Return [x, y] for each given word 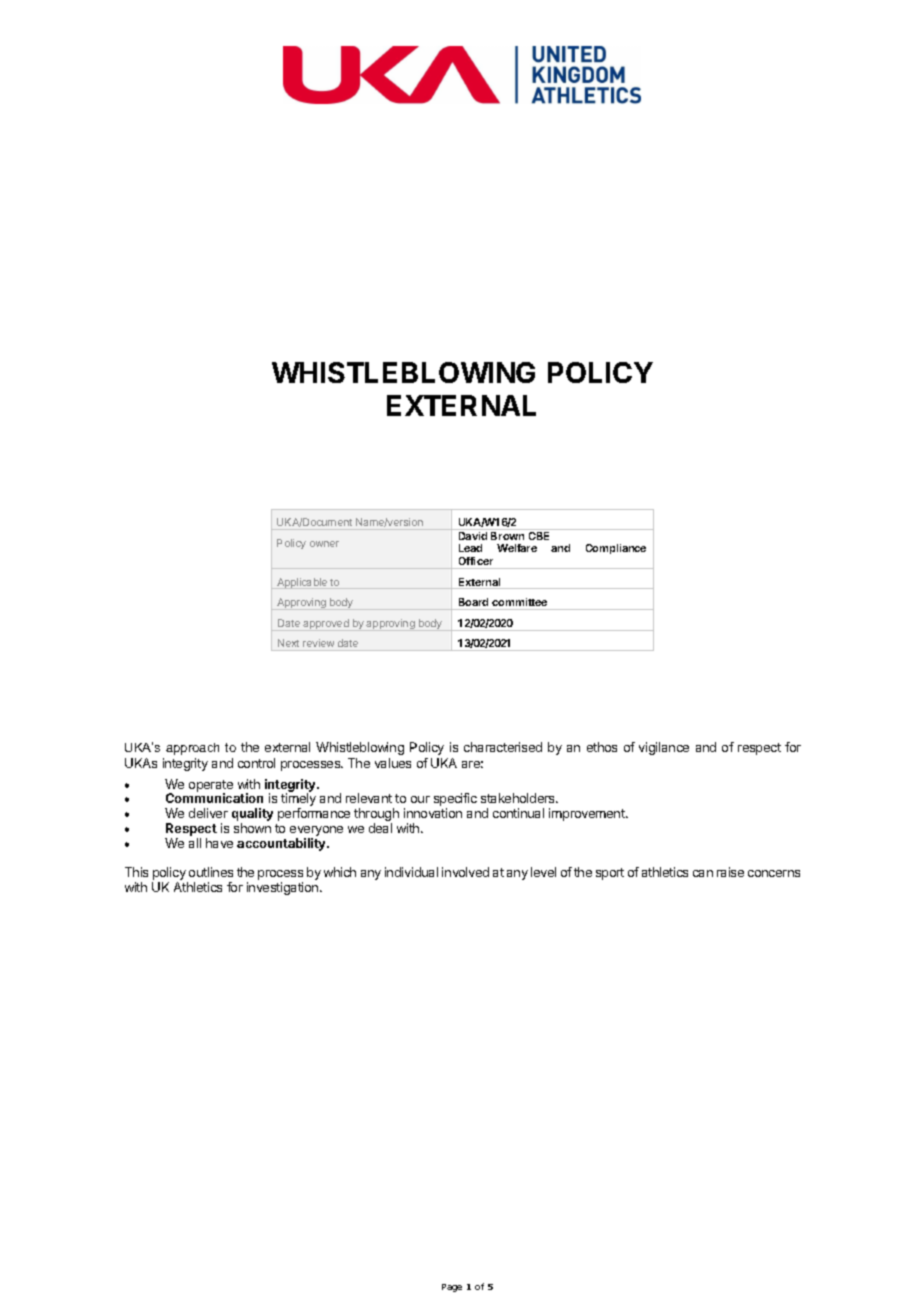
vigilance [664, 748]
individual [411, 872]
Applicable [302, 583]
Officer [476, 561]
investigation [284, 888]
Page [452, 1288]
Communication [214, 798]
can [703, 873]
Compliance [616, 549]
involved [465, 872]
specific [455, 801]
